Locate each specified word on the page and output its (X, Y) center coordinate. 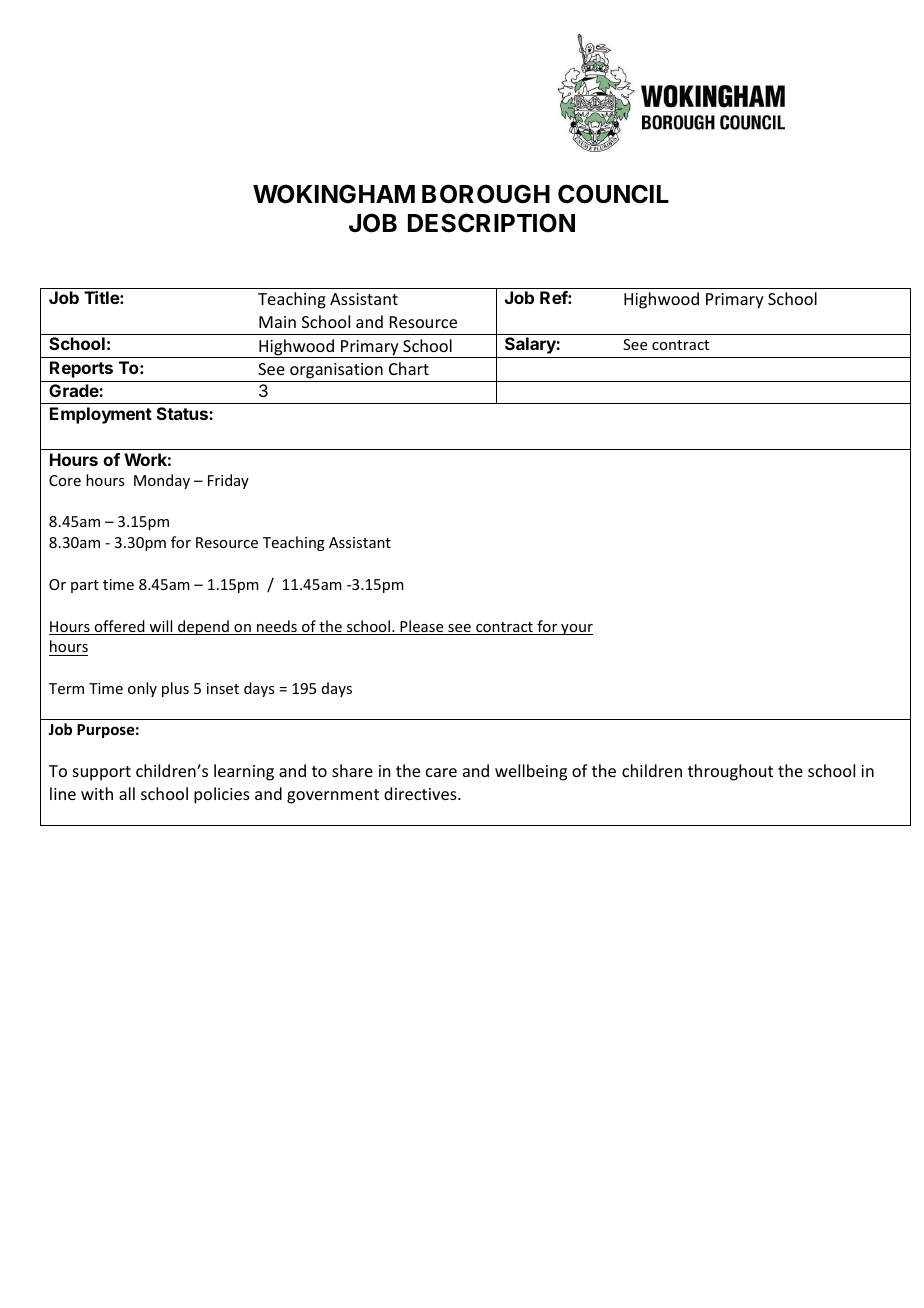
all (127, 793)
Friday (228, 481)
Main (277, 322)
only (142, 689)
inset (223, 688)
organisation (336, 371)
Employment (101, 415)
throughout (730, 772)
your (576, 629)
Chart (409, 368)
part (85, 586)
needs (277, 627)
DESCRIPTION (491, 223)
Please (422, 627)
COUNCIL (613, 194)
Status (183, 413)
